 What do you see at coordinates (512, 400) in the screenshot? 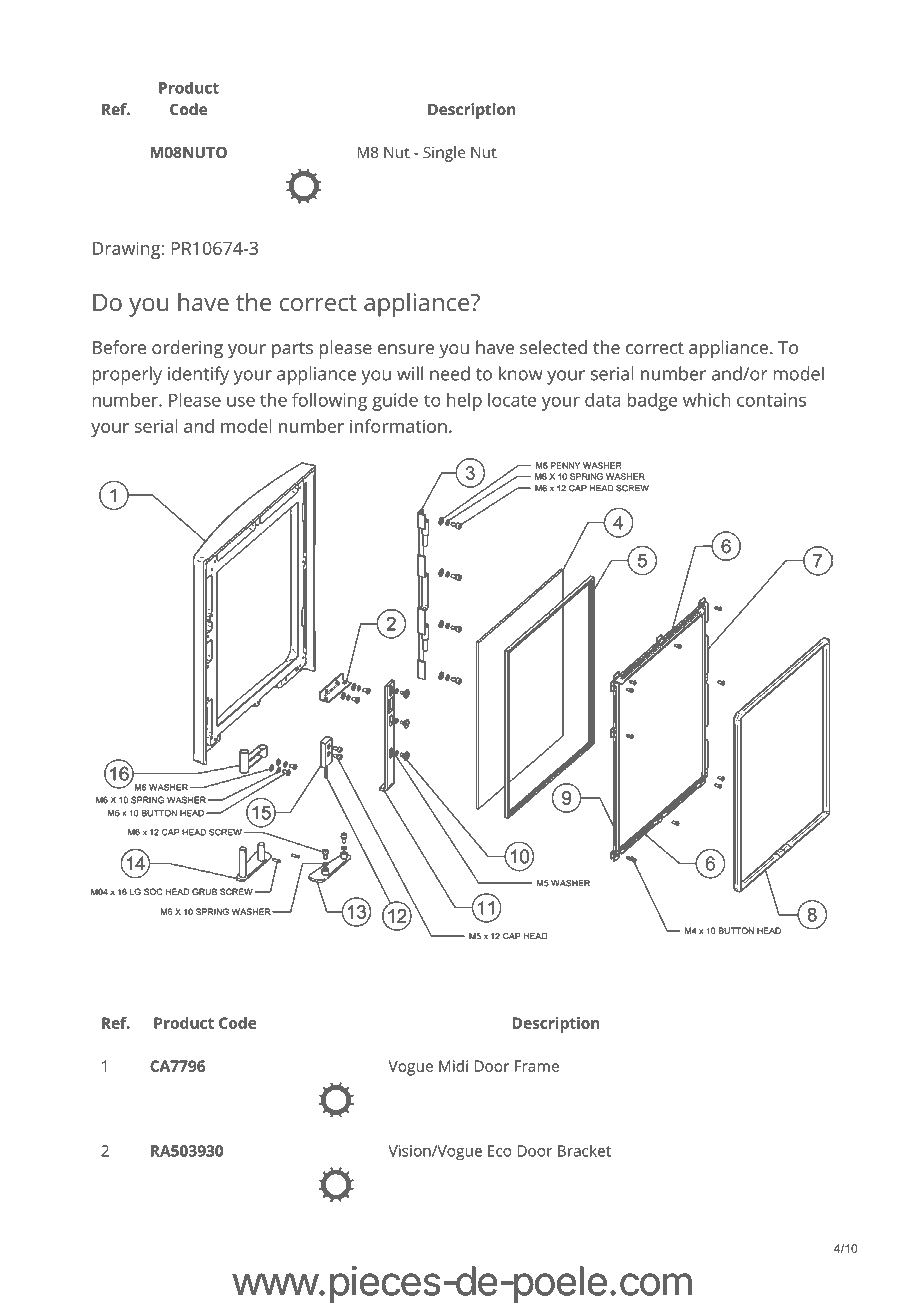
I see `locate` at bounding box center [512, 400].
